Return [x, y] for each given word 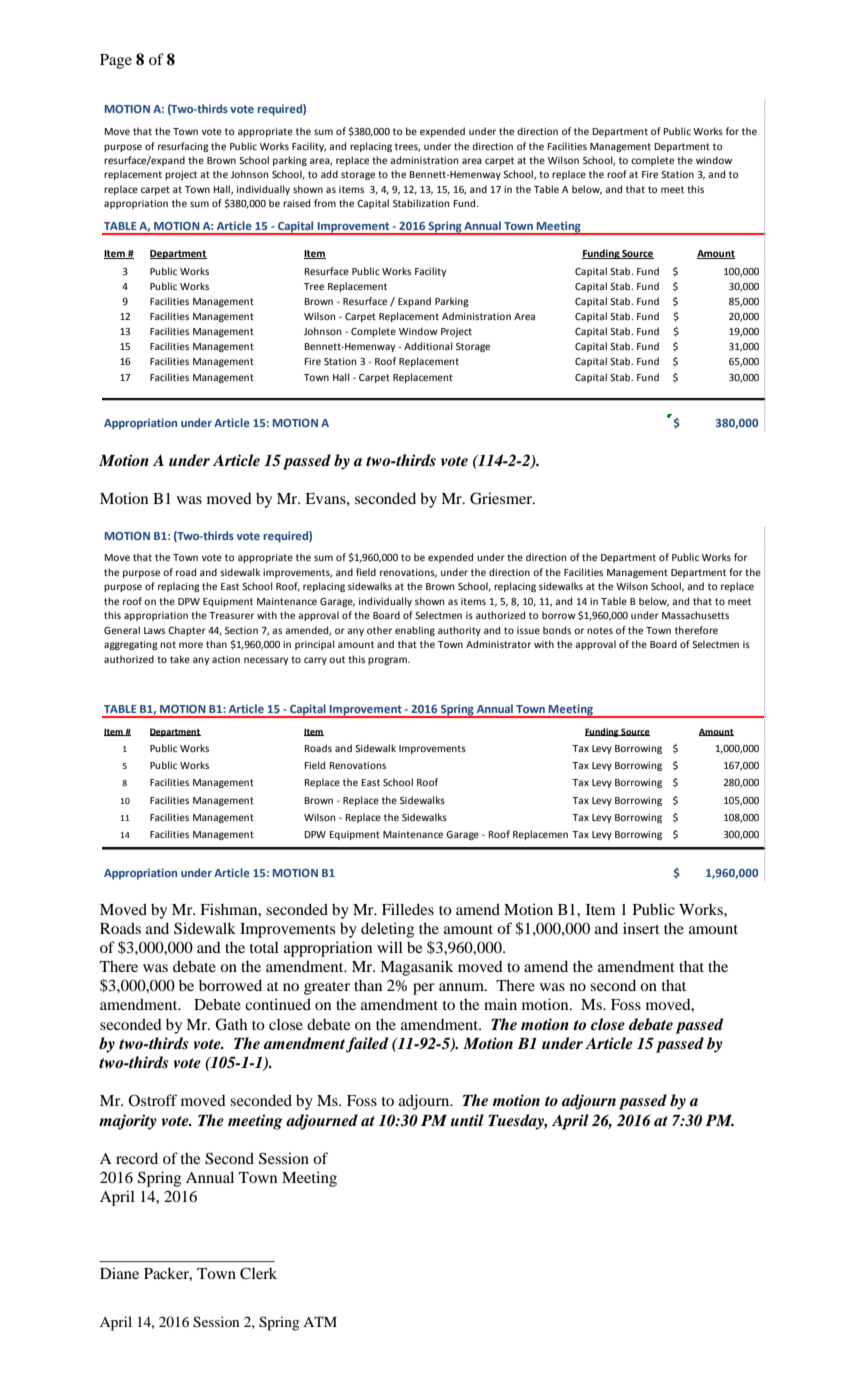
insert [641, 928]
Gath [231, 1024]
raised [296, 203]
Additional [428, 346]
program [388, 661]
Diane [119, 1273]
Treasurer [231, 615]
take [180, 659]
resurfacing [183, 147]
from [325, 203]
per [424, 989]
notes [600, 630]
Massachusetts [695, 615]
